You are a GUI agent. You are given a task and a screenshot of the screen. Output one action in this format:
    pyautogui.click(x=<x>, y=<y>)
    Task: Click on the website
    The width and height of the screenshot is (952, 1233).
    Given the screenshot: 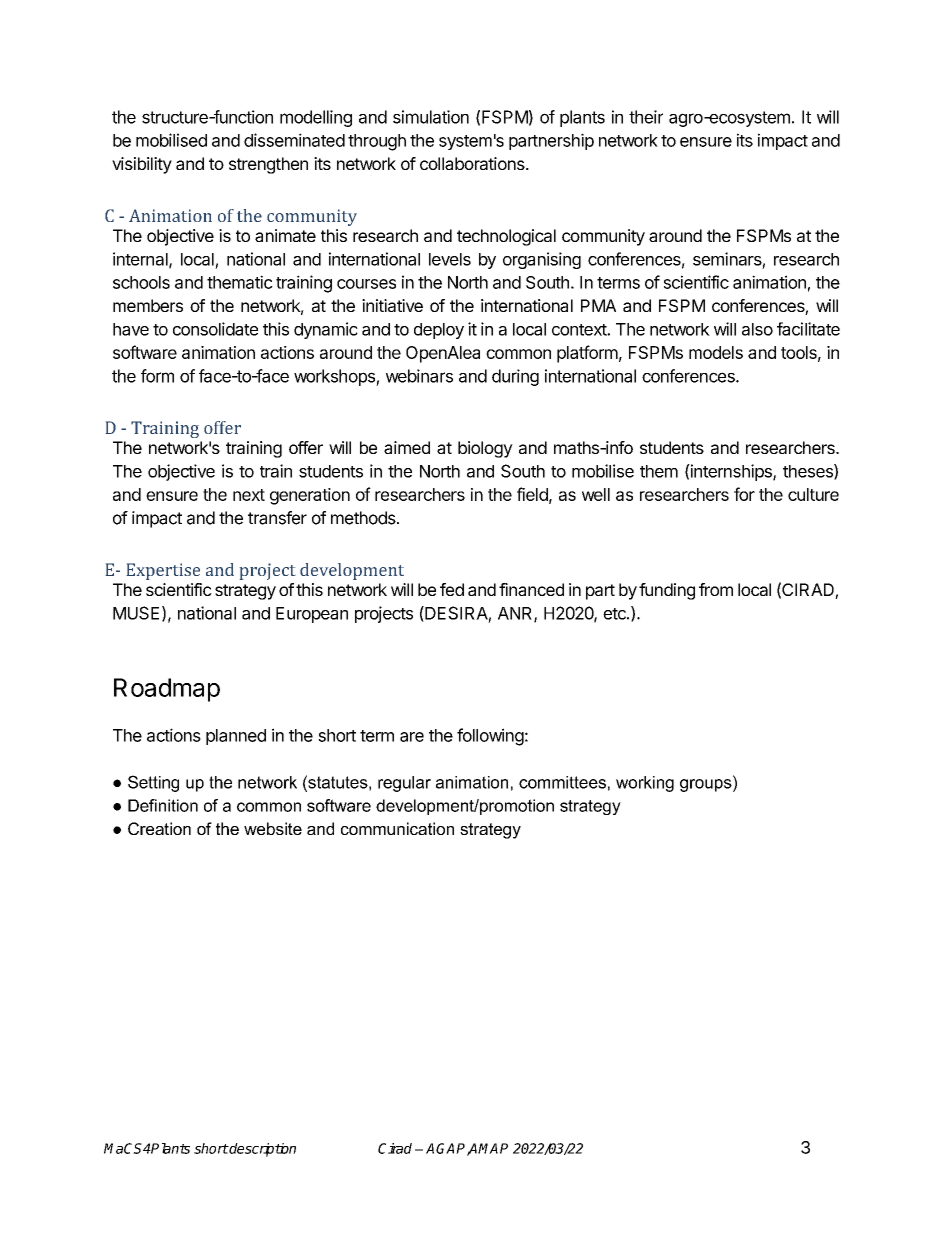 What is the action you would take?
    pyautogui.click(x=273, y=828)
